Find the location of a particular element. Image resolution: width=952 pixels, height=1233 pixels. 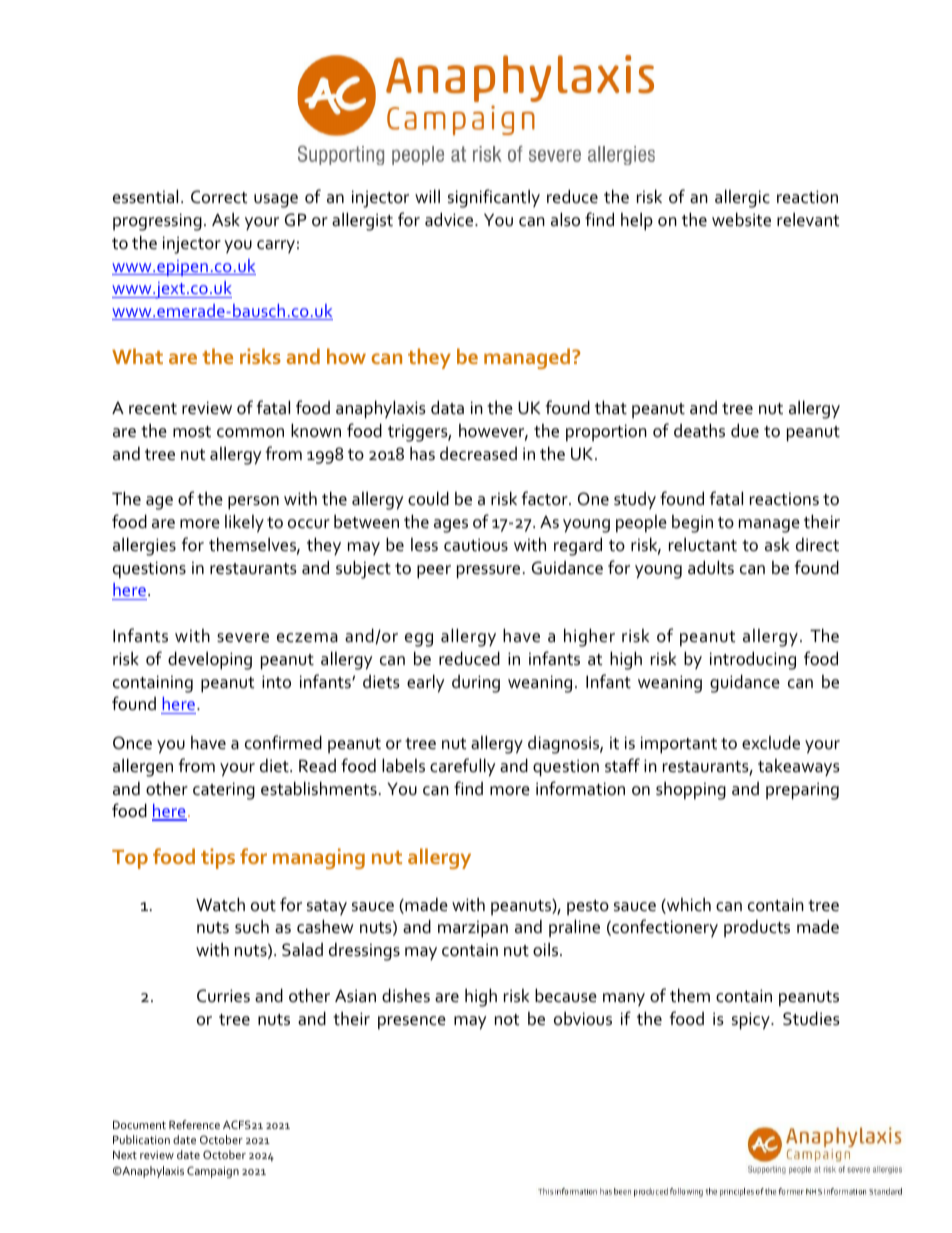

developing is located at coordinates (210, 660).
